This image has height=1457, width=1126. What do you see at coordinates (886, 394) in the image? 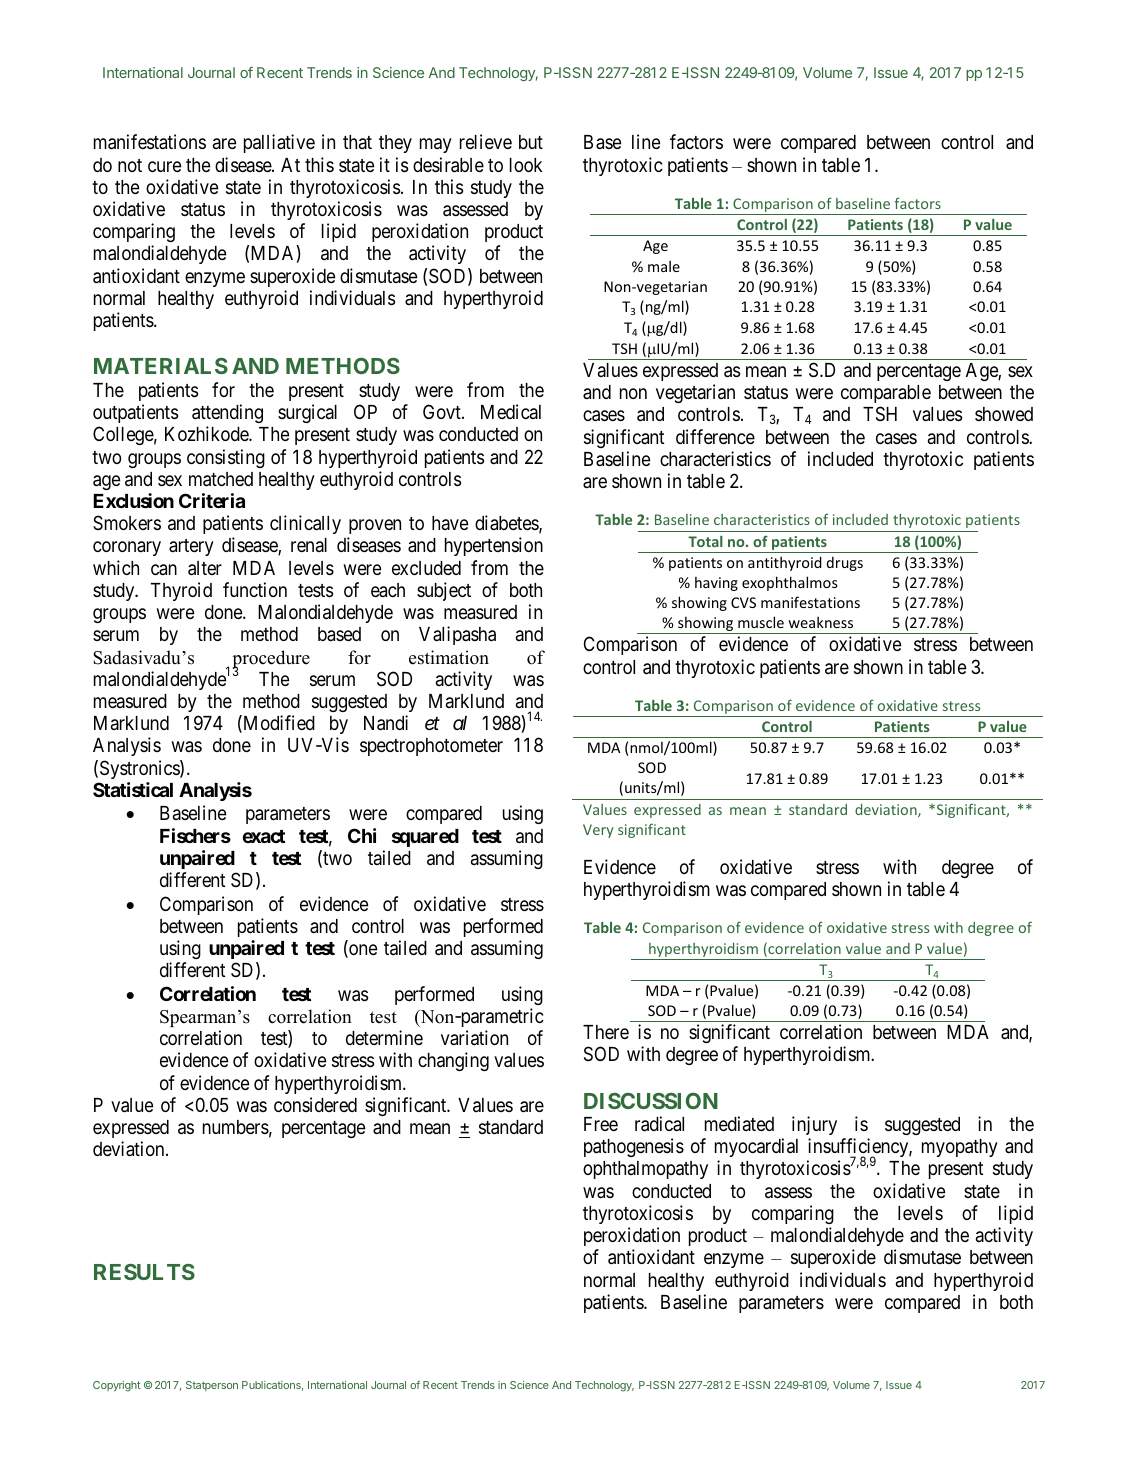
I see `comparable` at bounding box center [886, 394].
